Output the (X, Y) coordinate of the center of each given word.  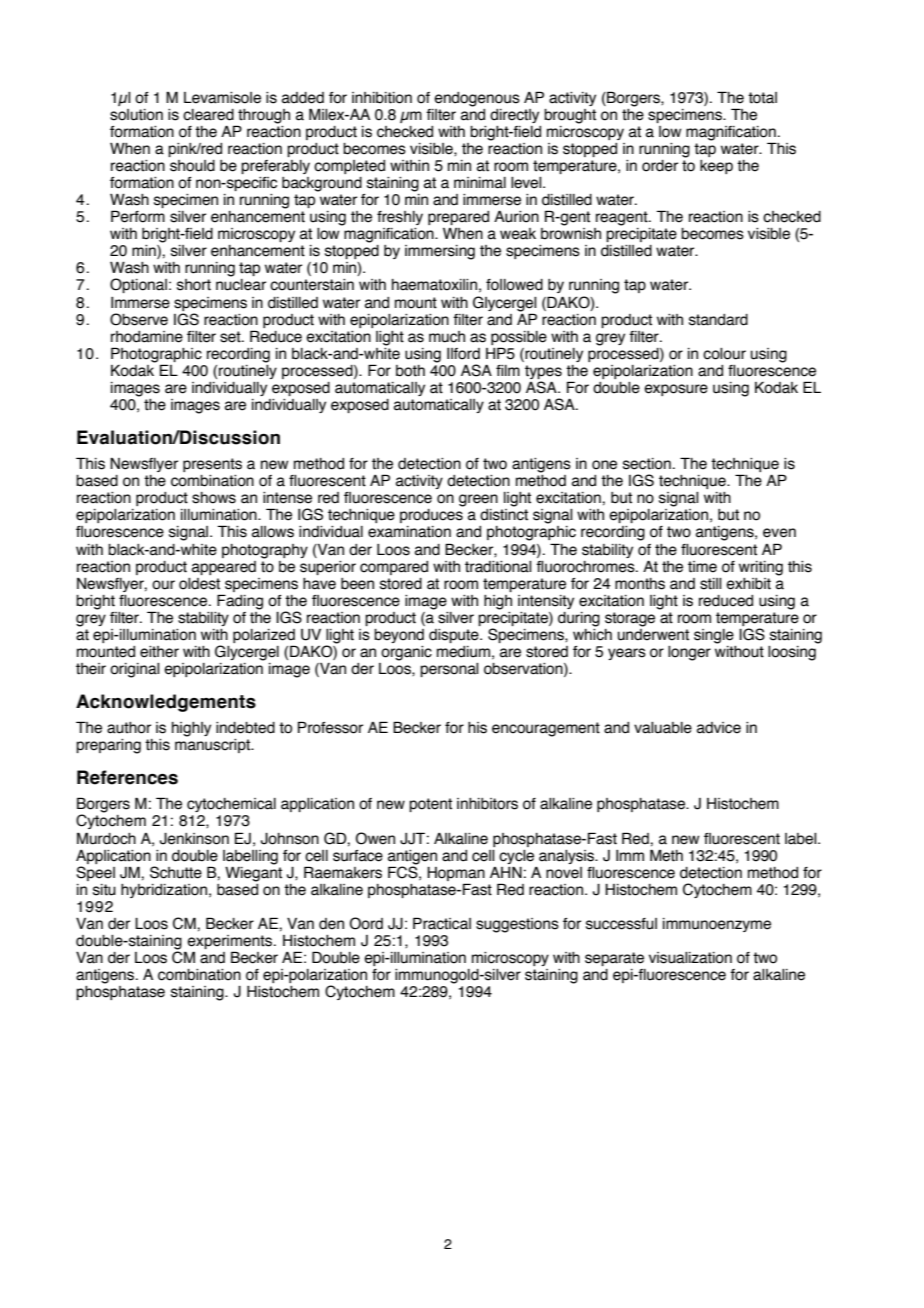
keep (716, 167)
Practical (442, 923)
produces (431, 516)
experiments (231, 943)
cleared (208, 115)
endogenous (477, 99)
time (702, 567)
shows (214, 498)
